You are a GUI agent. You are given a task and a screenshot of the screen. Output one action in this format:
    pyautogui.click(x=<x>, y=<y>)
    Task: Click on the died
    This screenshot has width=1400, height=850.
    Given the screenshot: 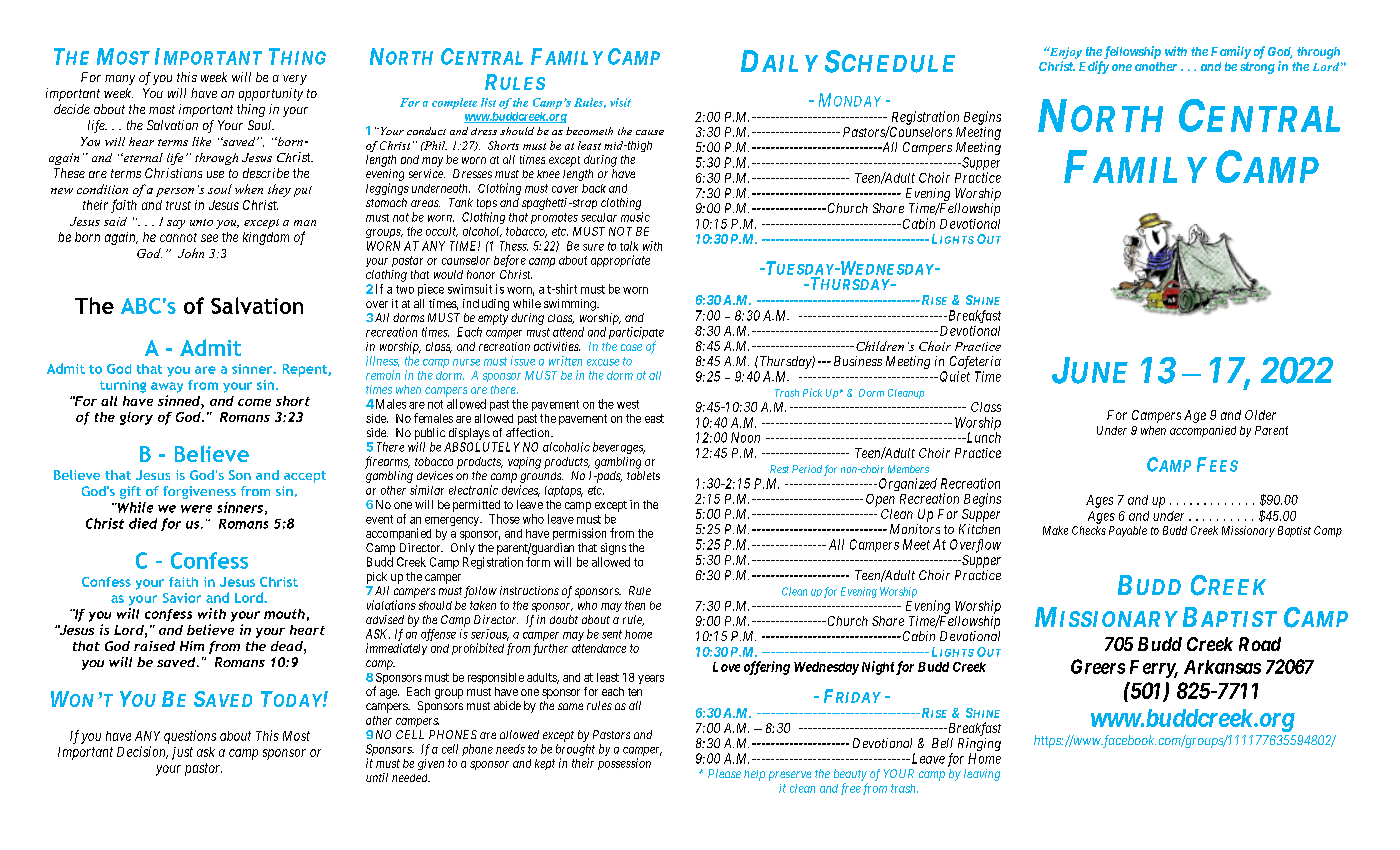 What is the action you would take?
    pyautogui.click(x=143, y=523)
